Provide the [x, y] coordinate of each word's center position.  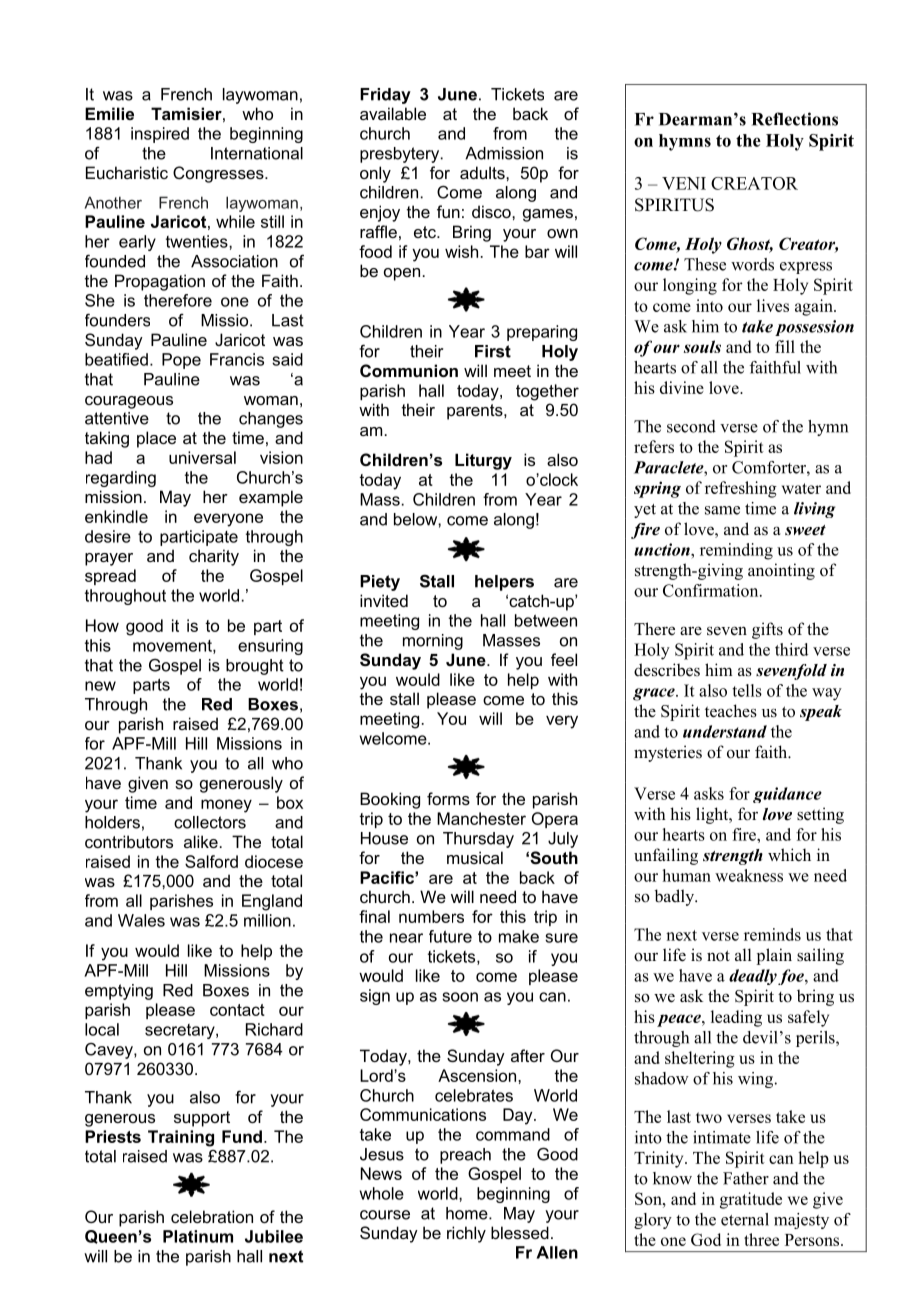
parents [476, 412]
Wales [141, 920]
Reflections [795, 119]
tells [747, 690]
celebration [212, 1216]
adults [483, 172]
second [691, 426]
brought [255, 667]
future [450, 936]
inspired [160, 135]
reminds [772, 934]
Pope [181, 361]
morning [433, 642]
